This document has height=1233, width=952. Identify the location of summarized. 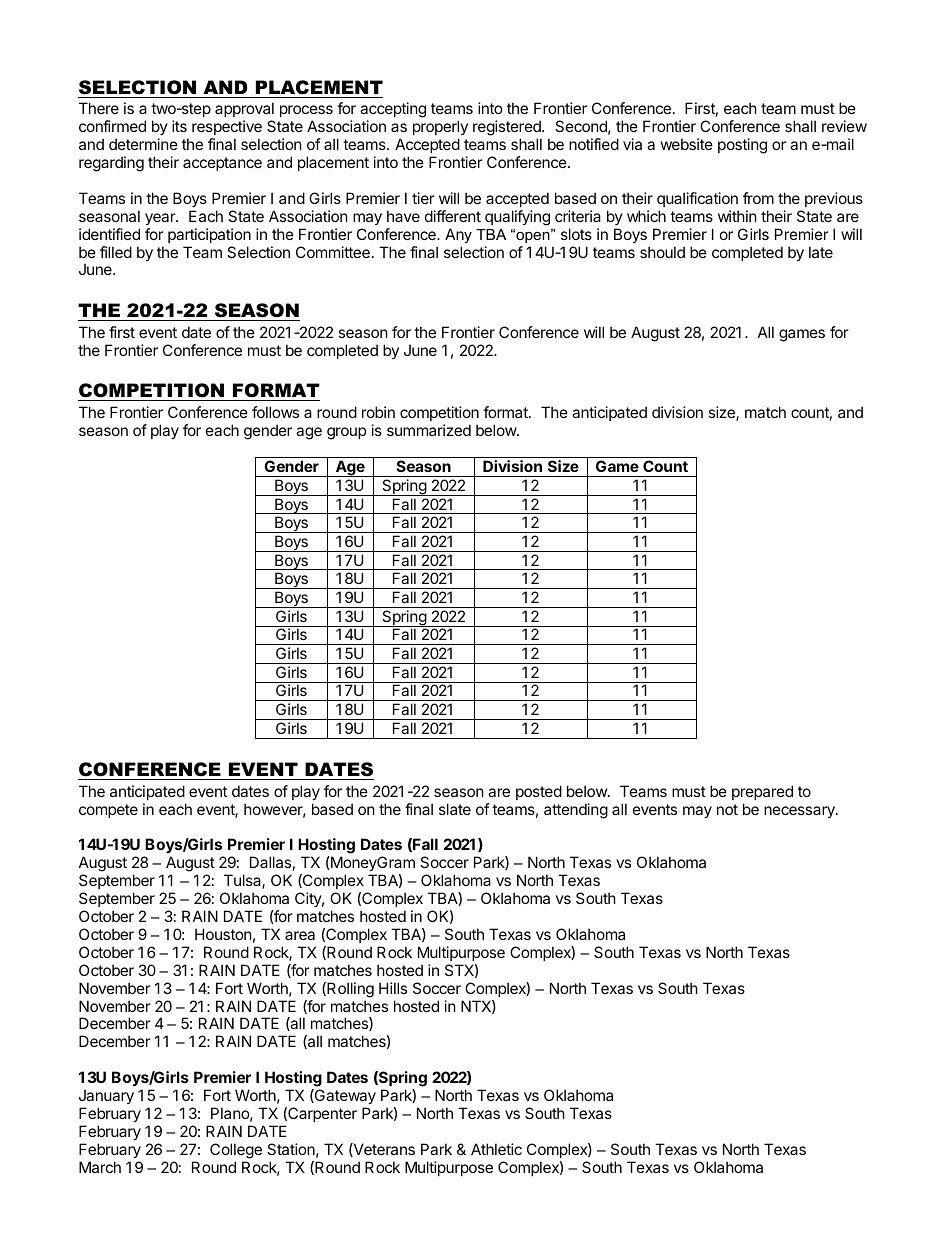
(429, 430).
